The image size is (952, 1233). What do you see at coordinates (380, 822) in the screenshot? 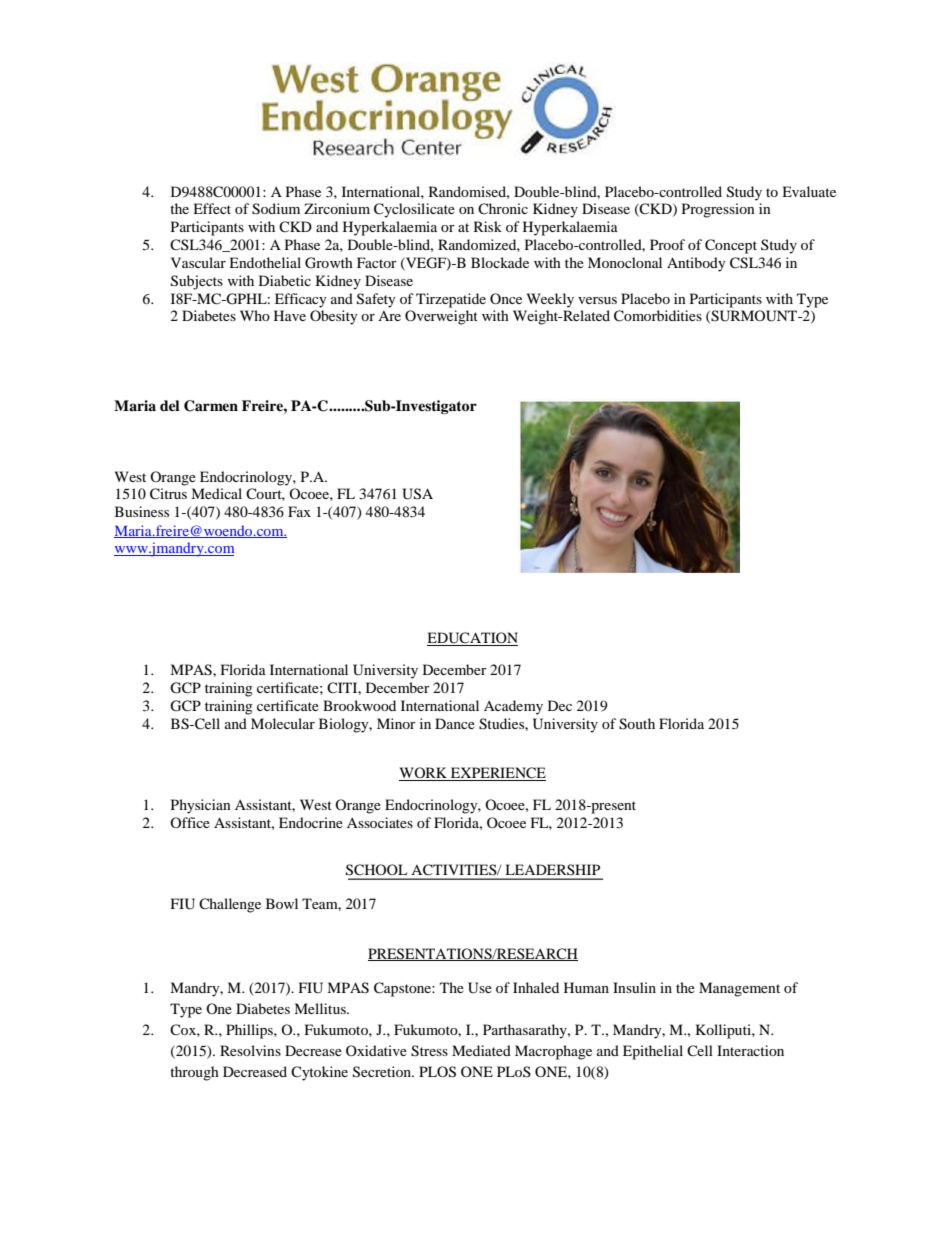
I see `Associates` at bounding box center [380, 822].
